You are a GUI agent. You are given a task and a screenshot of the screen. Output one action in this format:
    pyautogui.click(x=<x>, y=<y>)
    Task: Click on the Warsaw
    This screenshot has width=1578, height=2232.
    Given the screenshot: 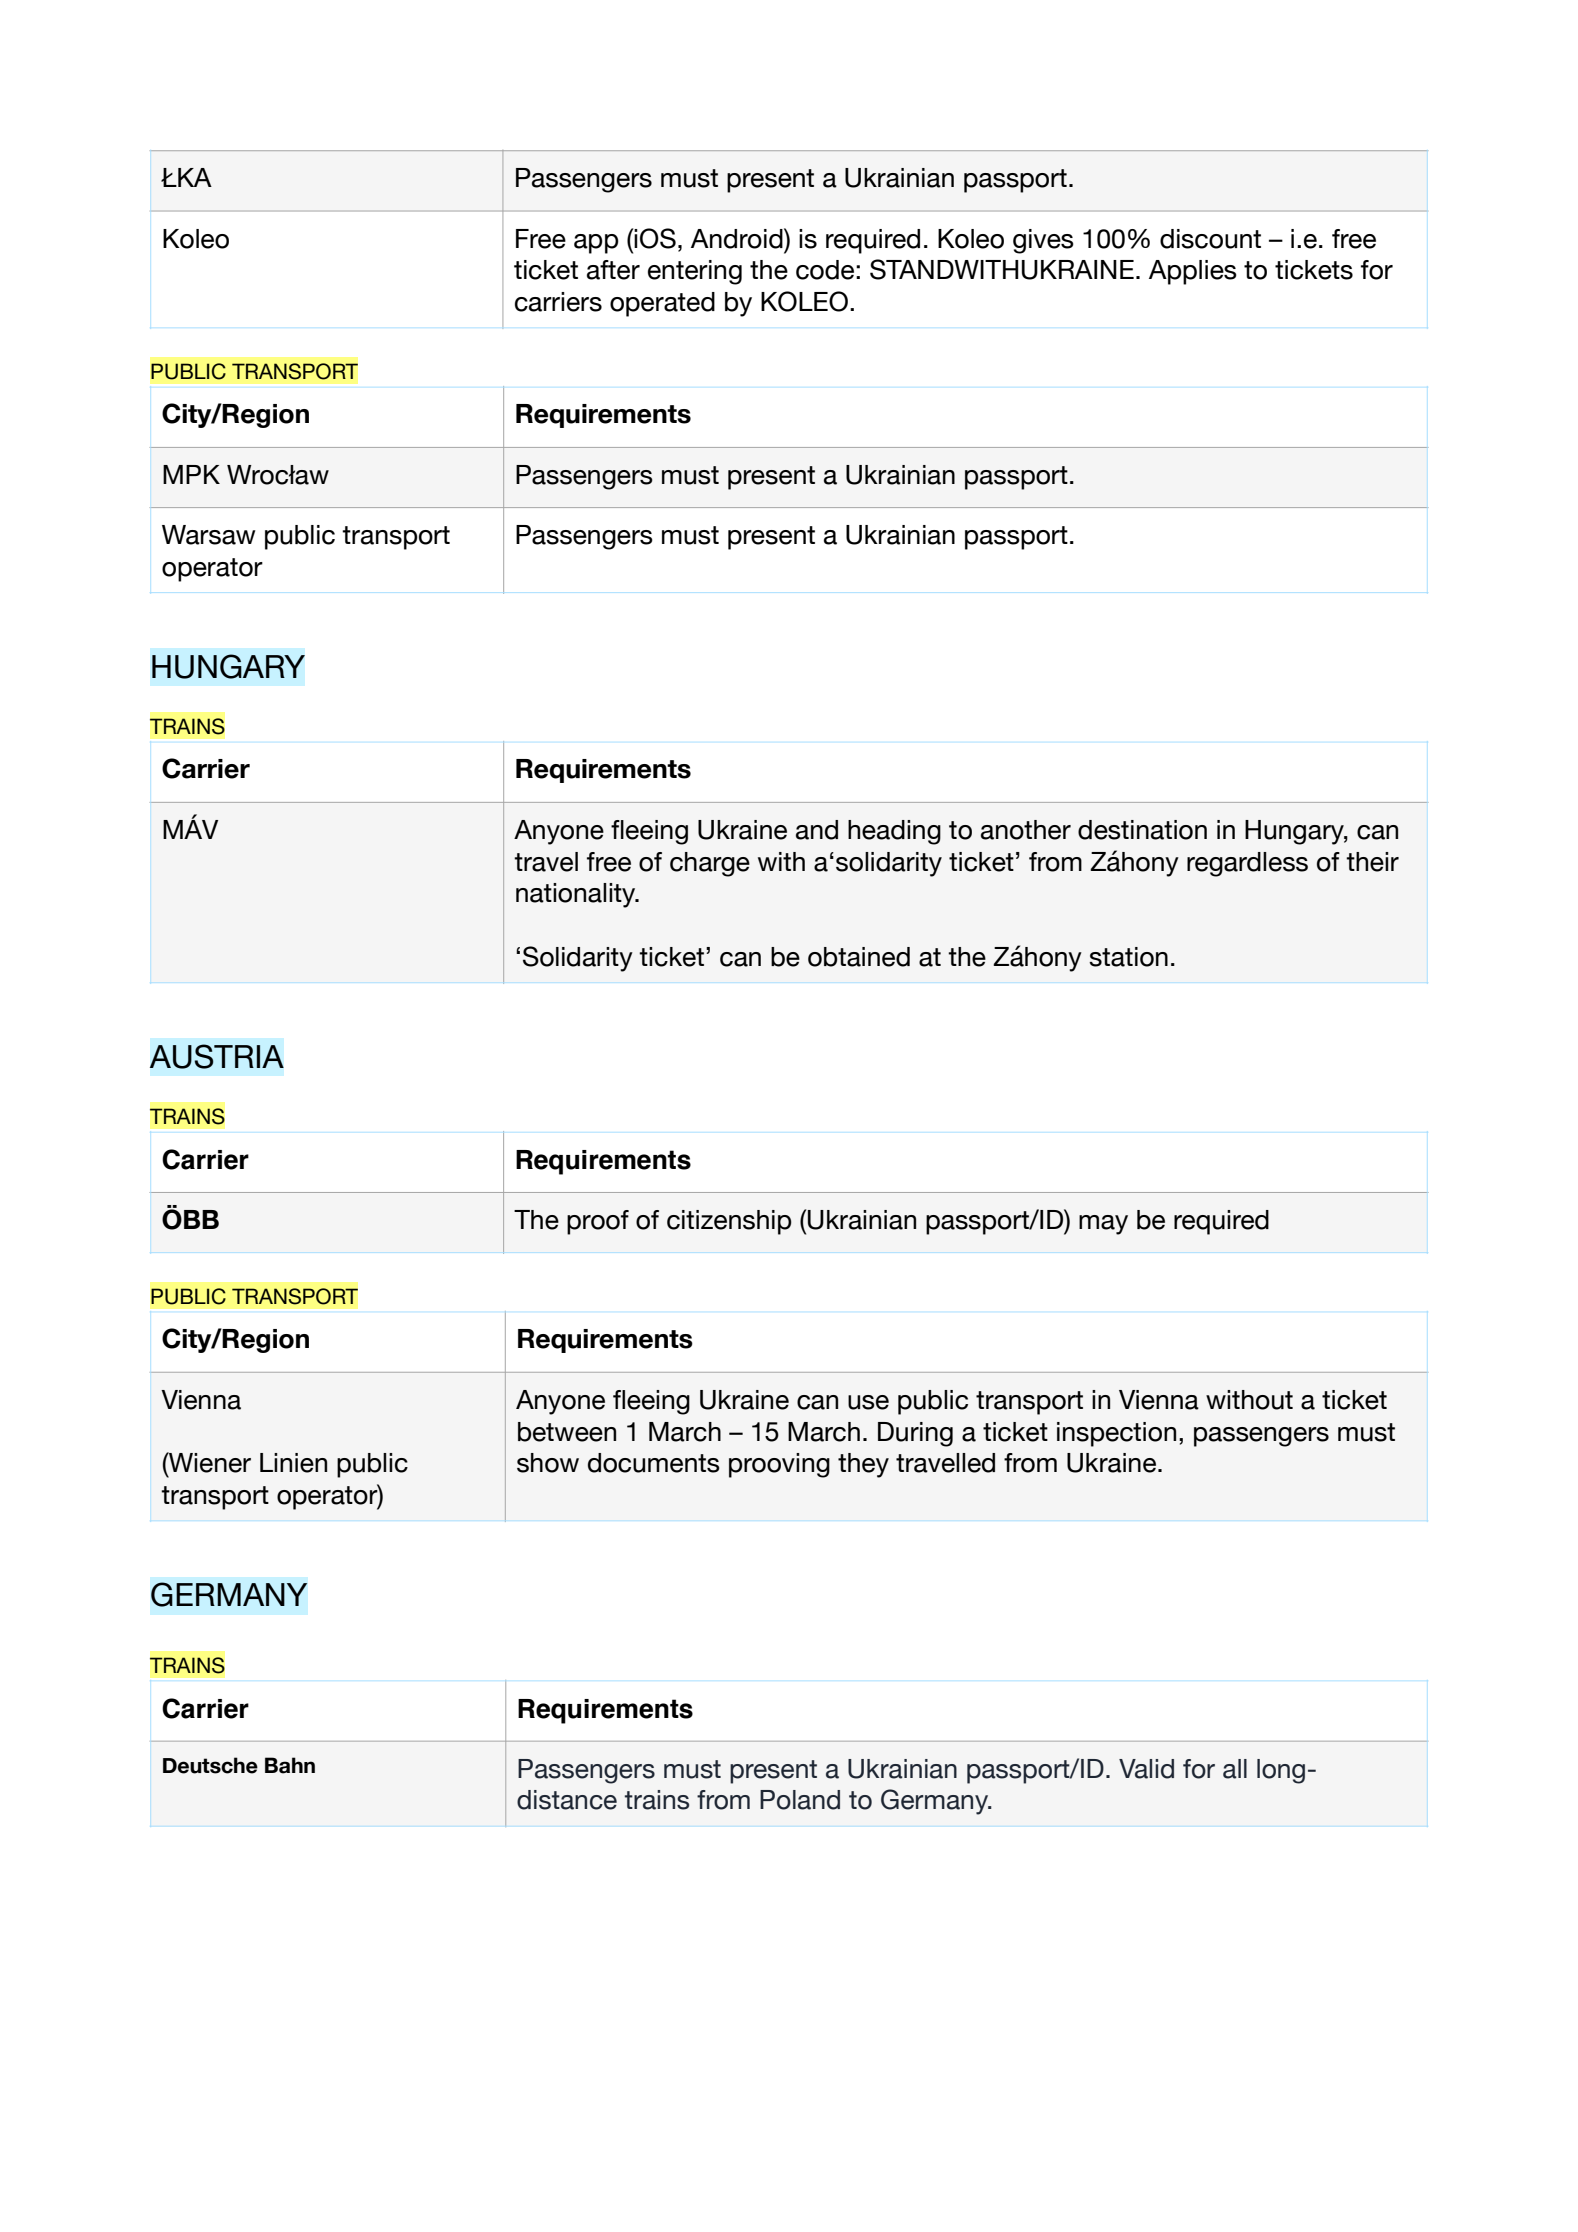 What is the action you would take?
    pyautogui.click(x=209, y=535)
